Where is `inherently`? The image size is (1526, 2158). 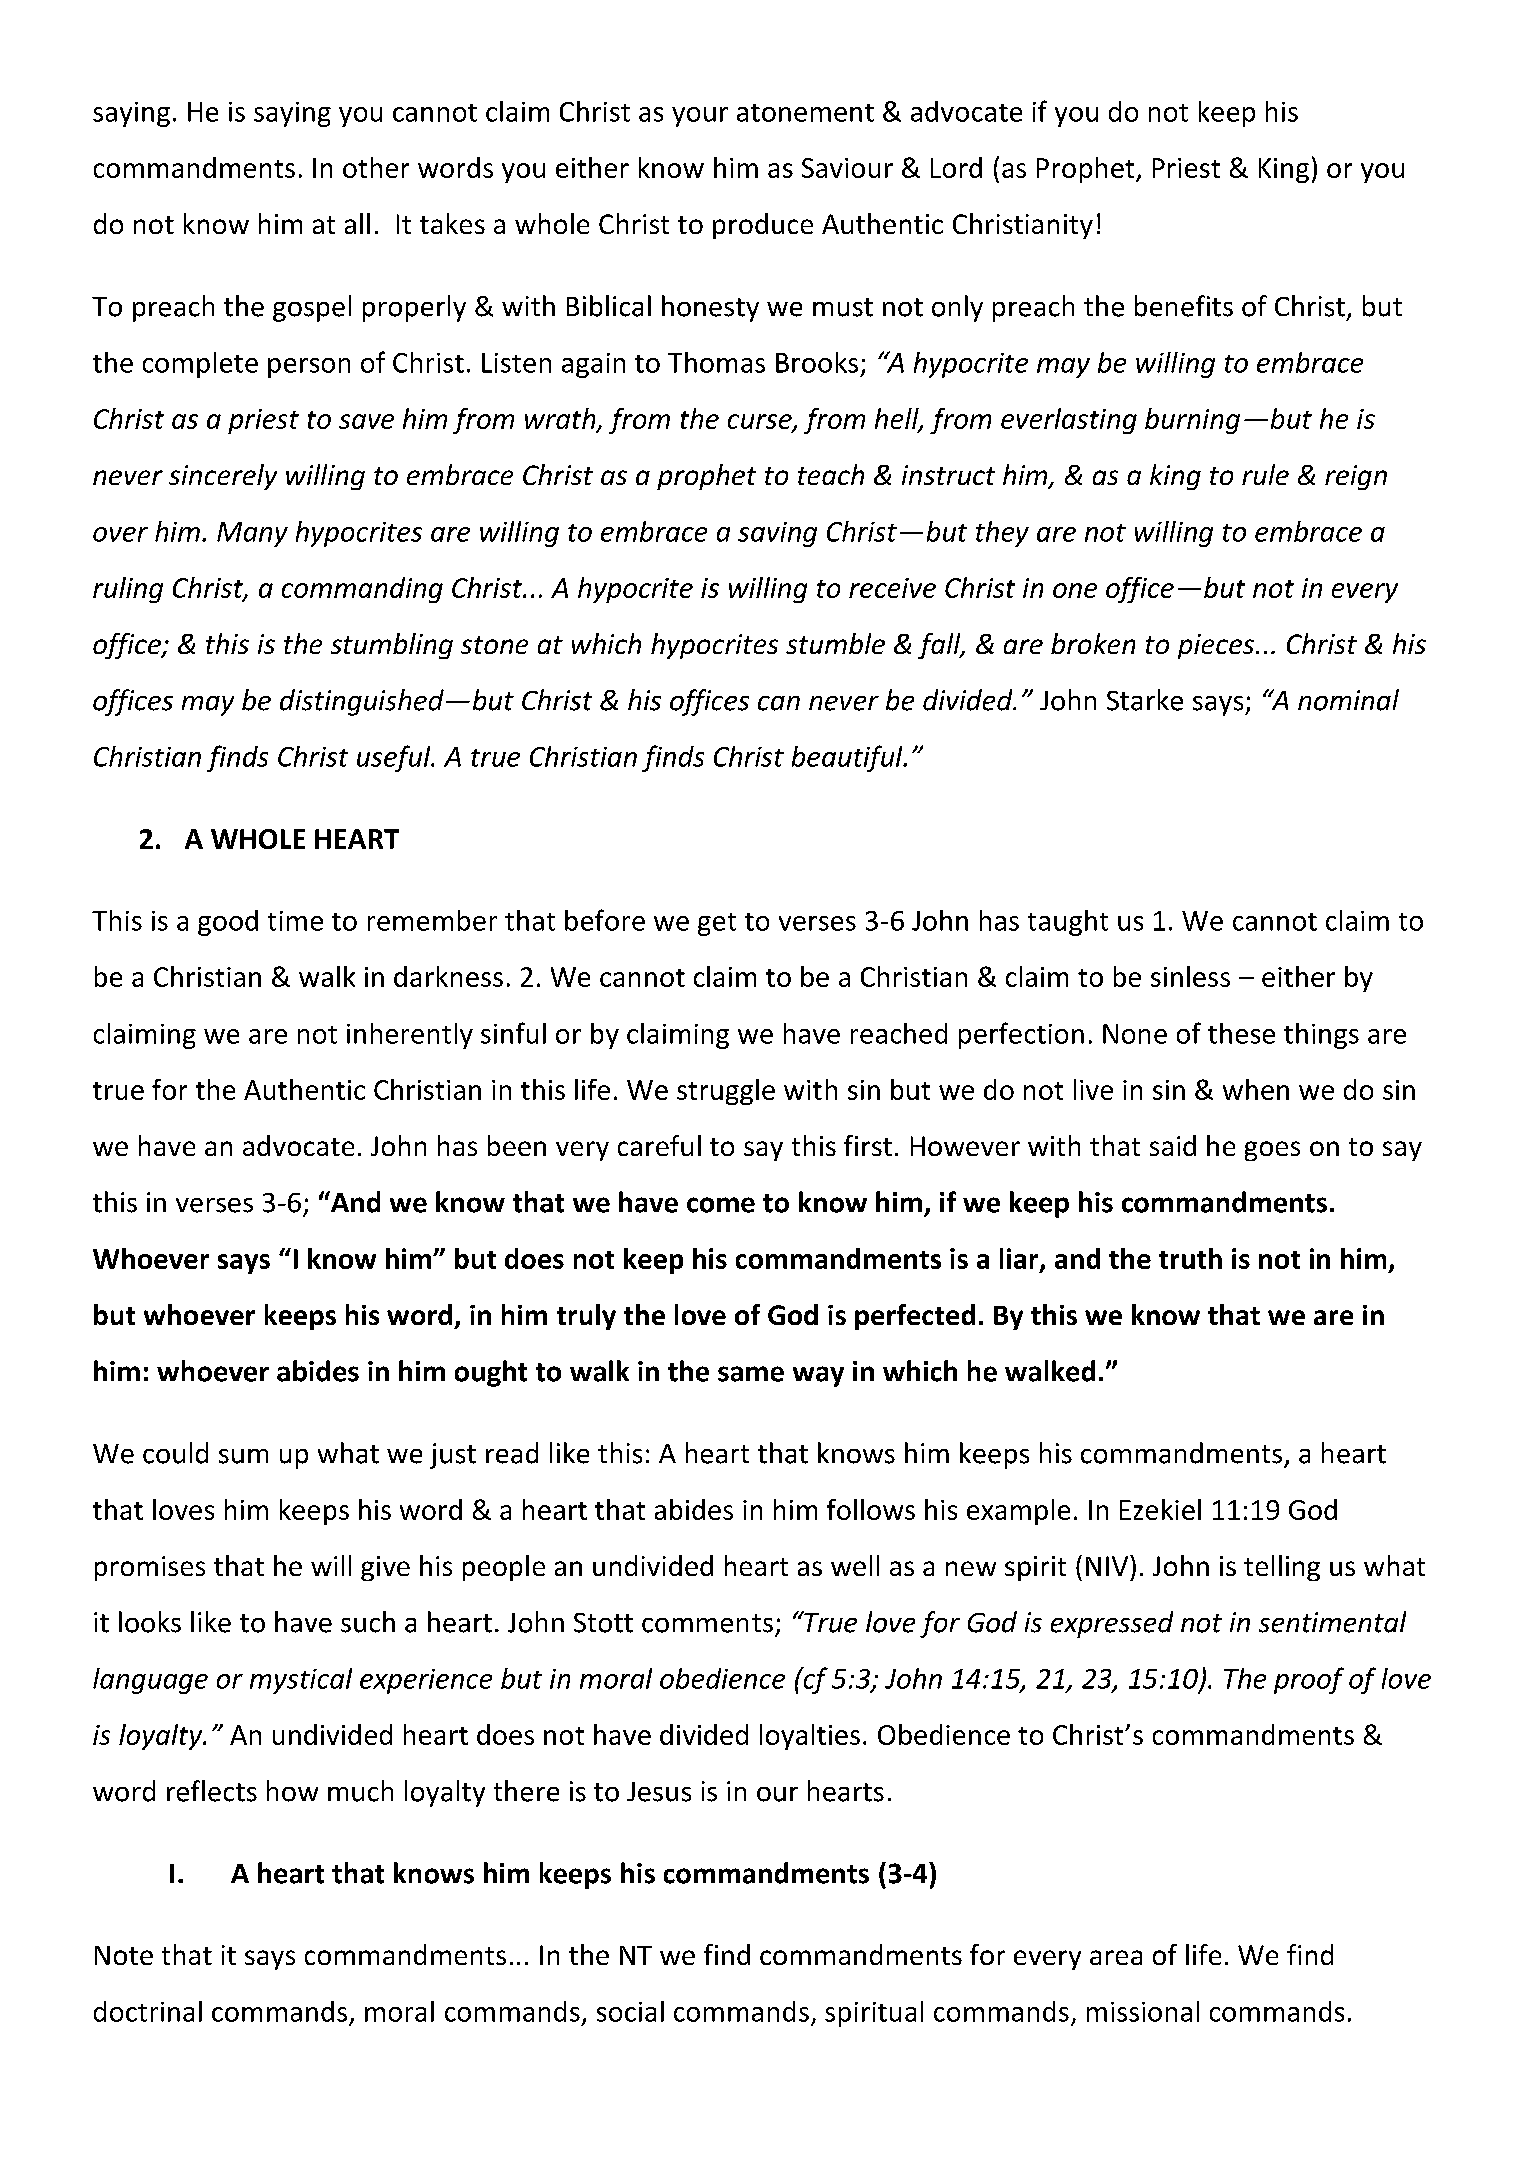 inherently is located at coordinates (410, 1036).
